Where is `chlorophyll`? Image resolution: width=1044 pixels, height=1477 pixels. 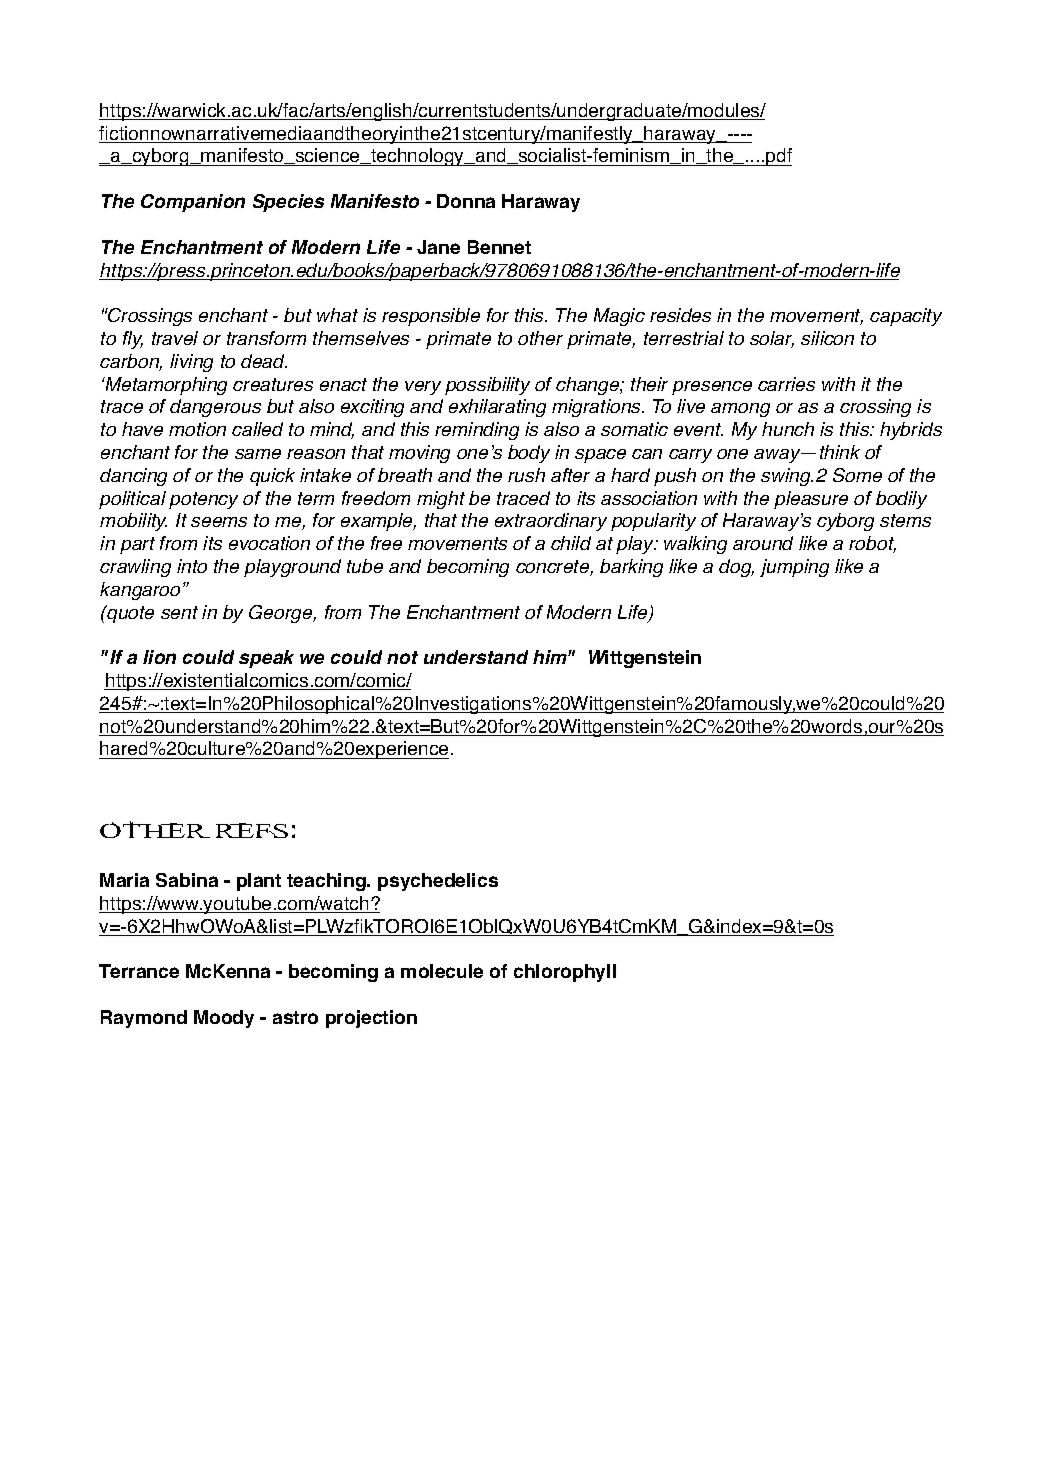
chlorophyll is located at coordinates (565, 973).
